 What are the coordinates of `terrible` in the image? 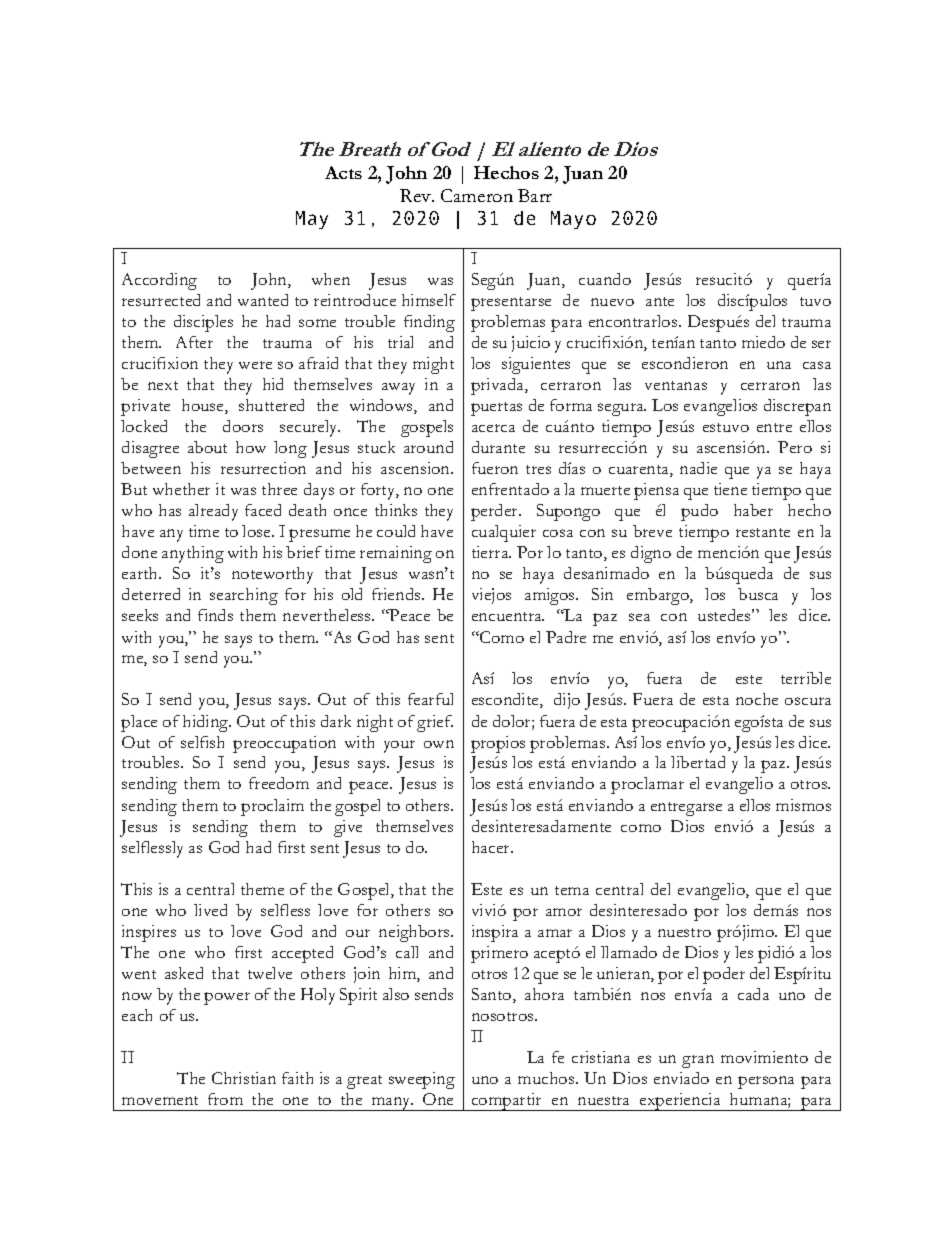 It's located at (806, 678).
